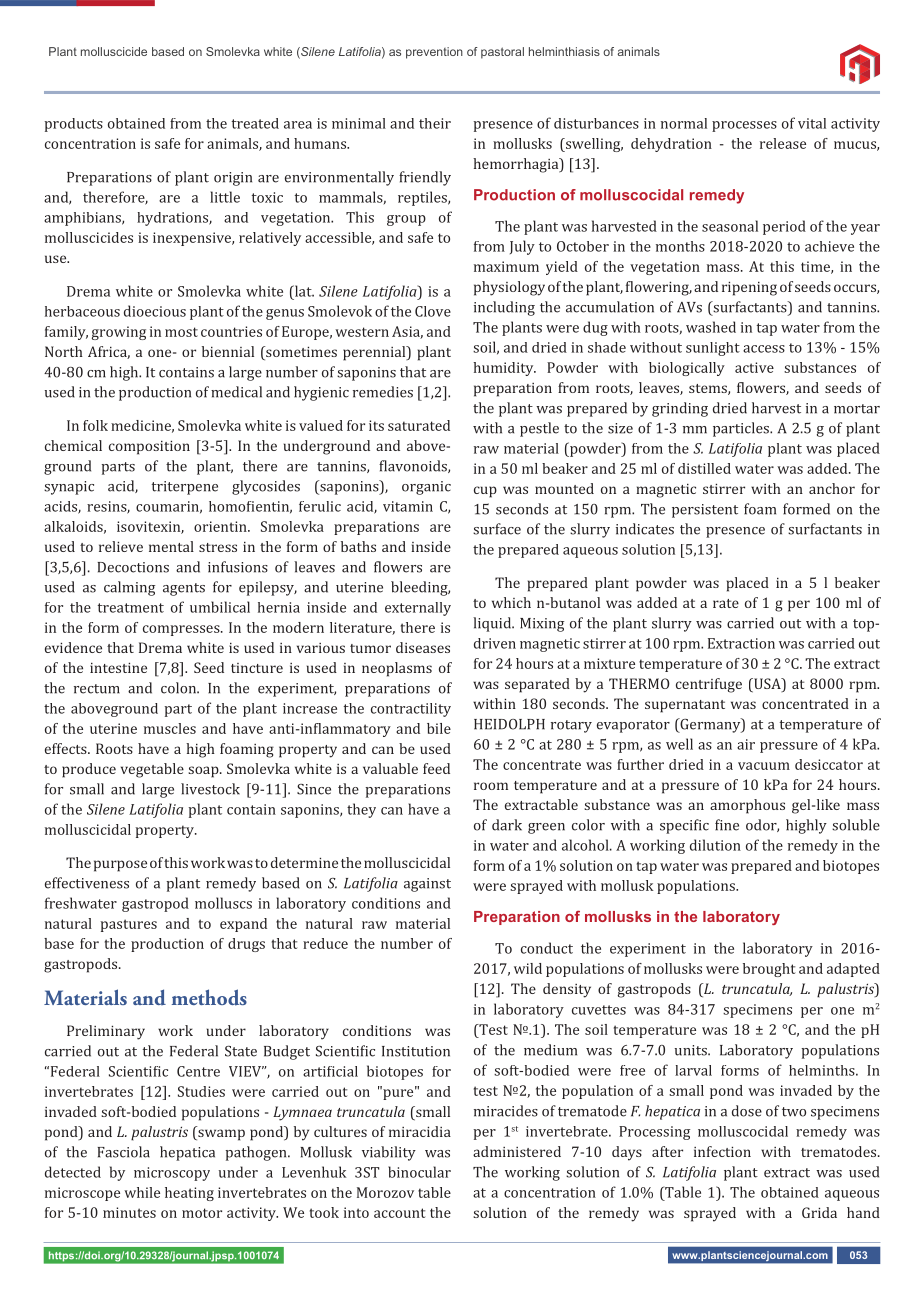  I want to click on cup, so click(485, 492).
